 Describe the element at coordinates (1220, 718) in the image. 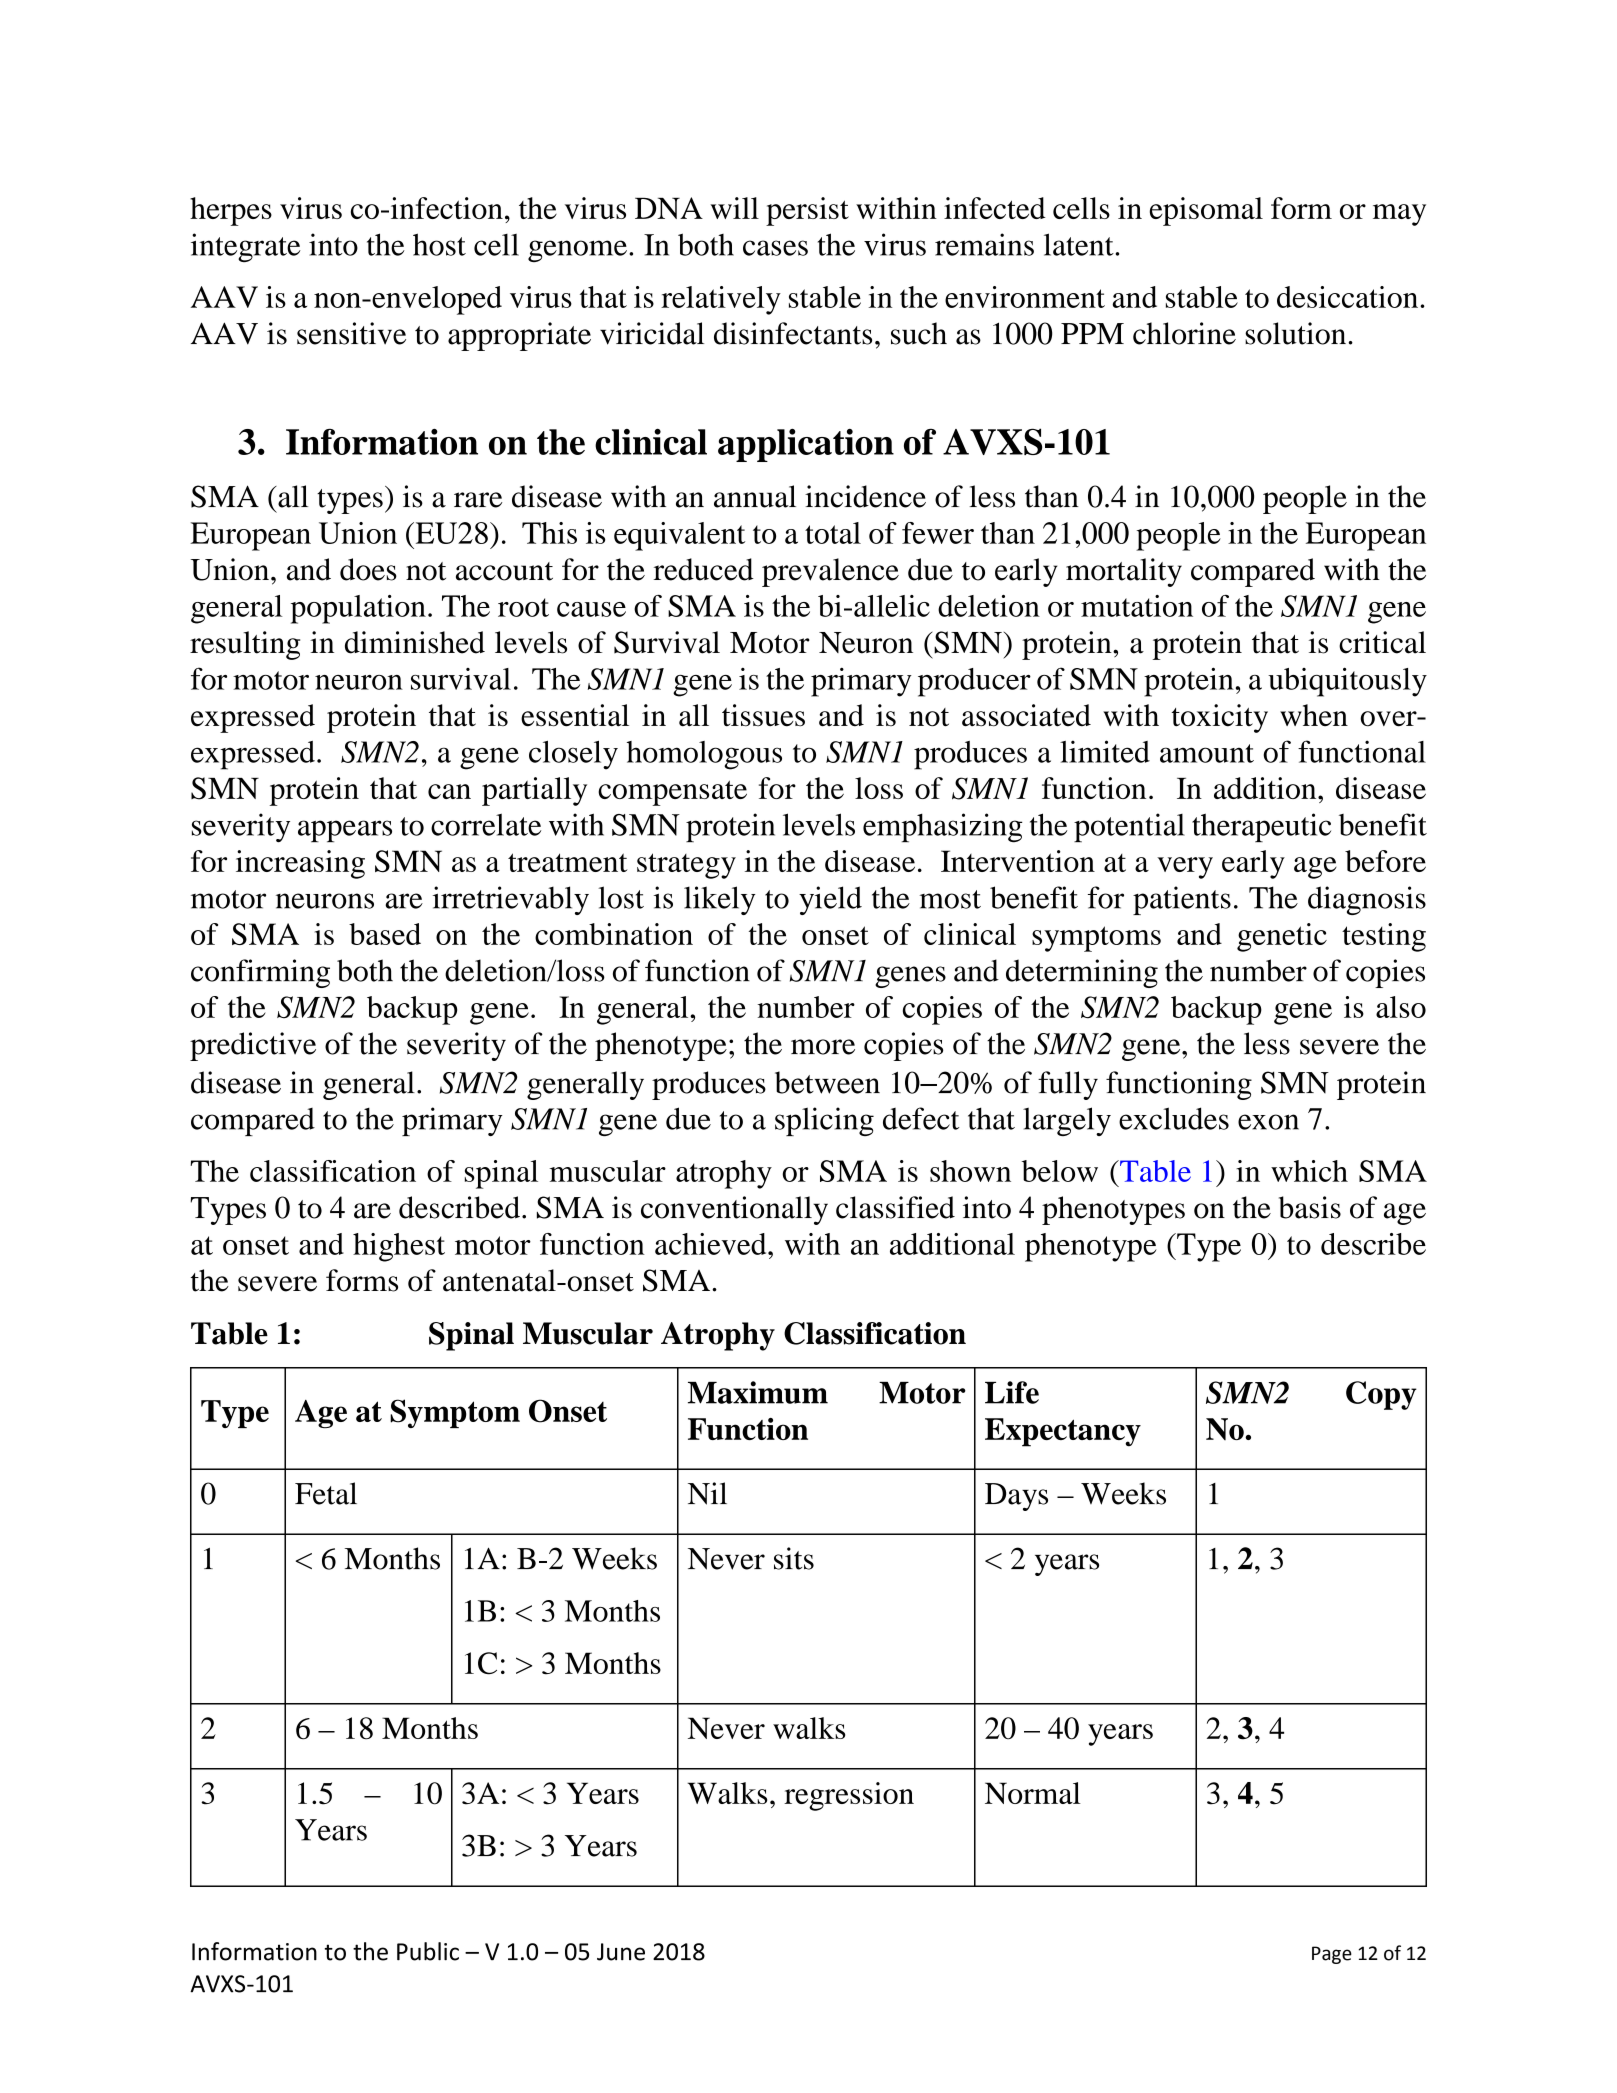

I see `toxicity` at that location.
